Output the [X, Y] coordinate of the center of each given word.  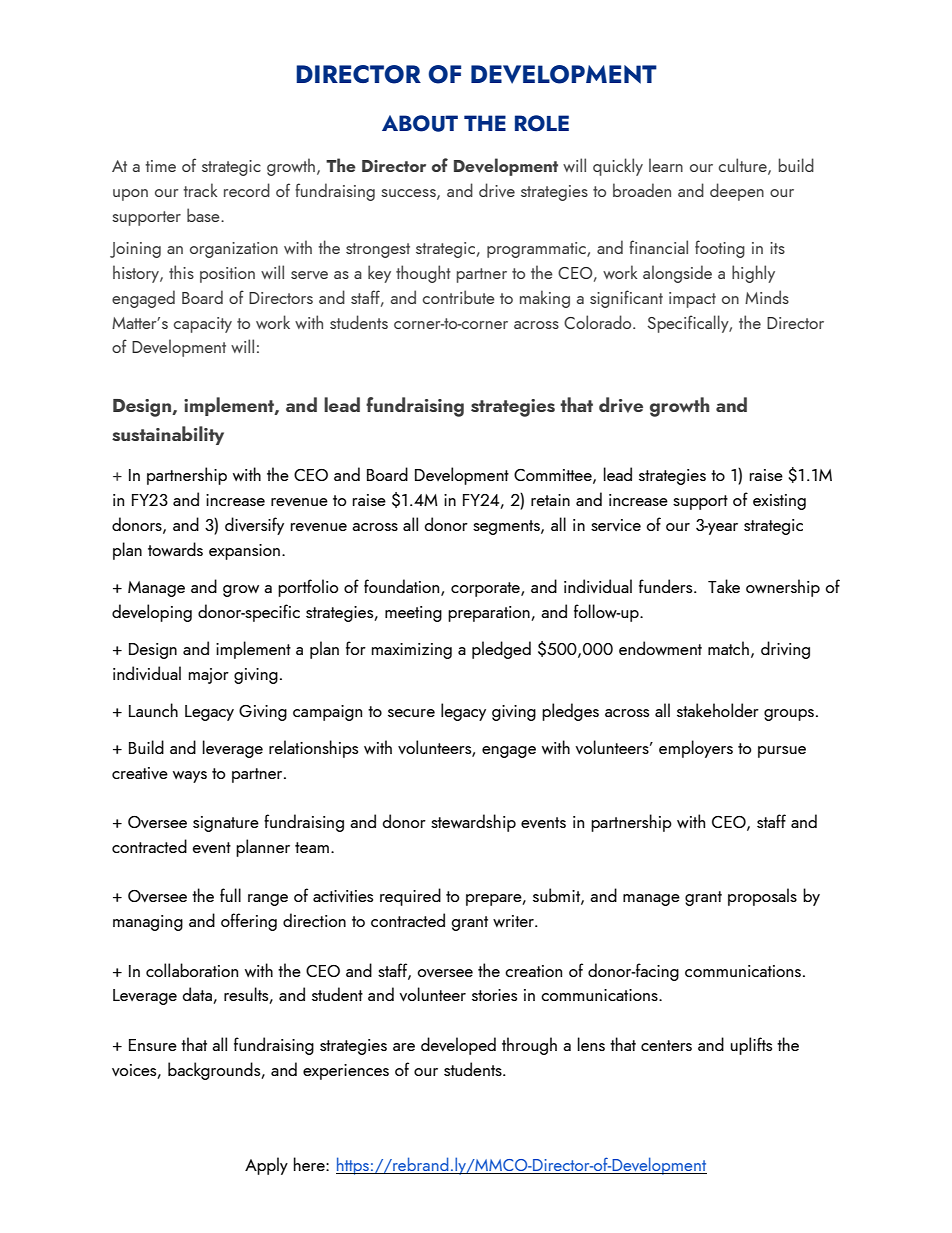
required [410, 897]
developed [458, 1046]
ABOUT [420, 123]
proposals [762, 897]
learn [666, 165]
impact [692, 300]
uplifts [751, 1046]
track [200, 190]
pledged [501, 650]
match [728, 648]
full [230, 895]
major [209, 676]
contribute [459, 297]
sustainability [168, 435]
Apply [266, 1166]
